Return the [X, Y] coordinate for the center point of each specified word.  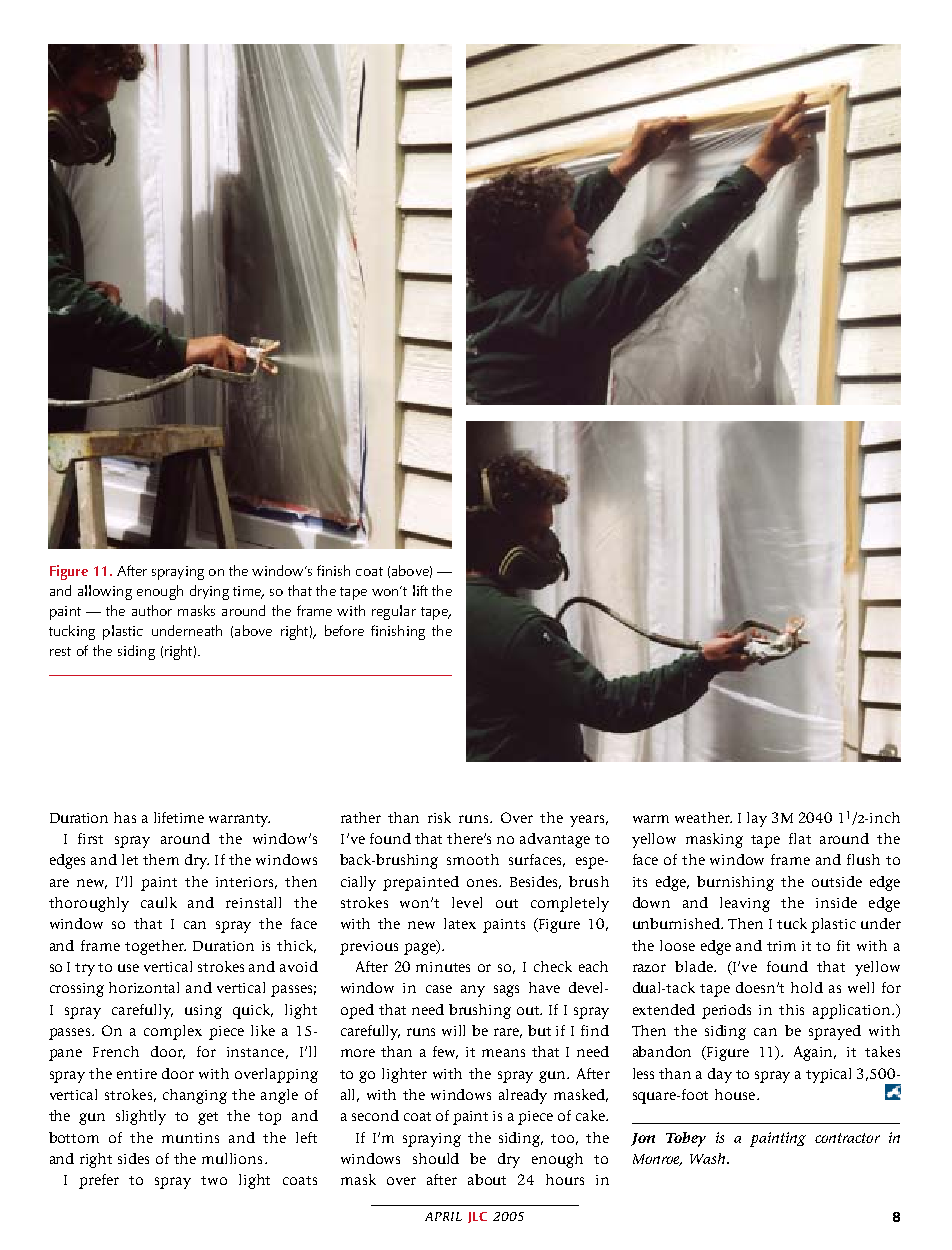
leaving [745, 904]
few [445, 1052]
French [116, 1051]
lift [420, 590]
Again [815, 1053]
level [467, 902]
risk [439, 817]
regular [394, 612]
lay [757, 819]
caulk [159, 902]
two [214, 1180]
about [487, 1179]
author [152, 610]
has [125, 817]
